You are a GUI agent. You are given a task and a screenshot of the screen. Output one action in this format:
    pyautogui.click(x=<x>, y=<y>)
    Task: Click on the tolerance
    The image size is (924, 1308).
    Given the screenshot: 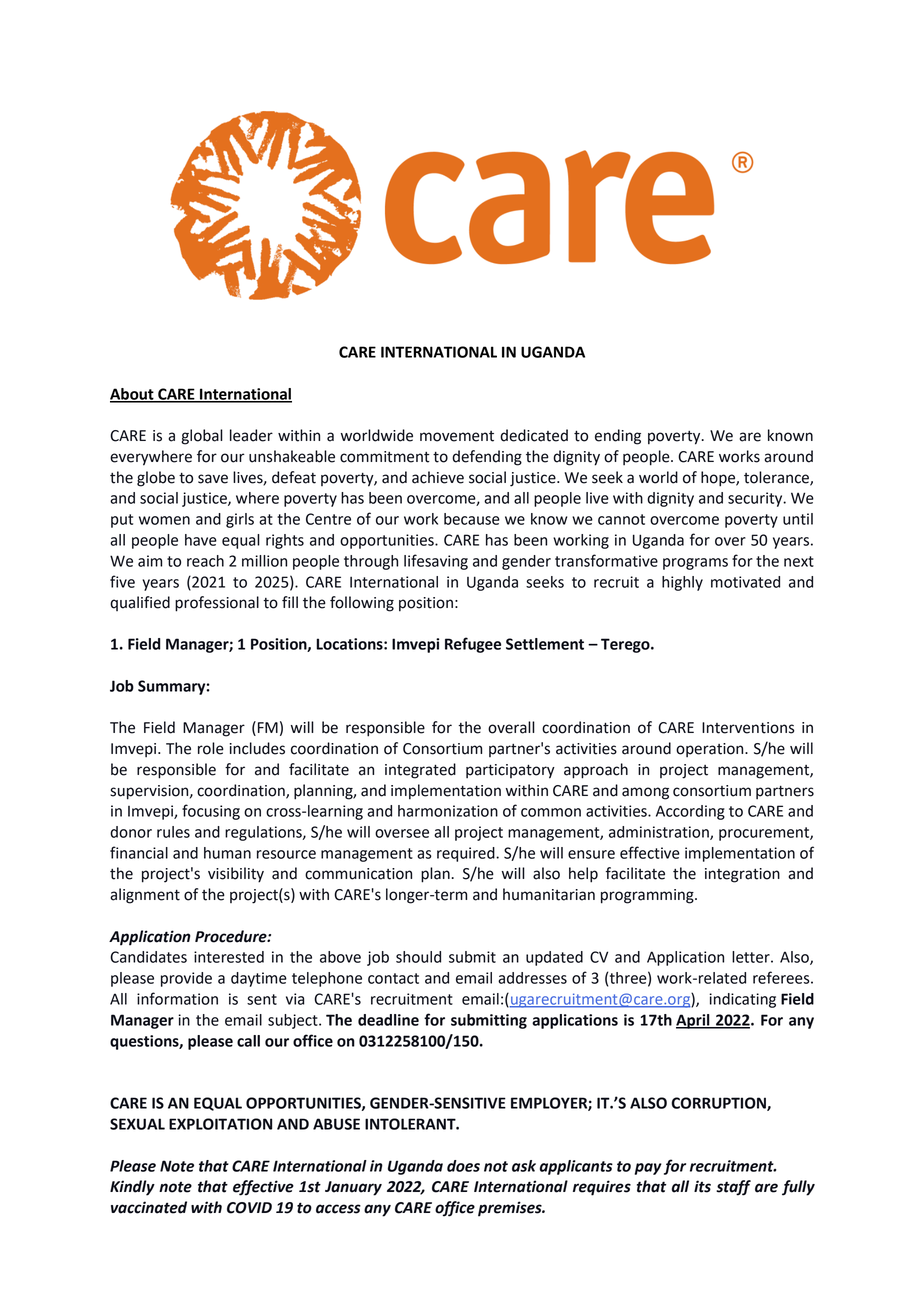 What is the action you would take?
    pyautogui.click(x=777, y=478)
